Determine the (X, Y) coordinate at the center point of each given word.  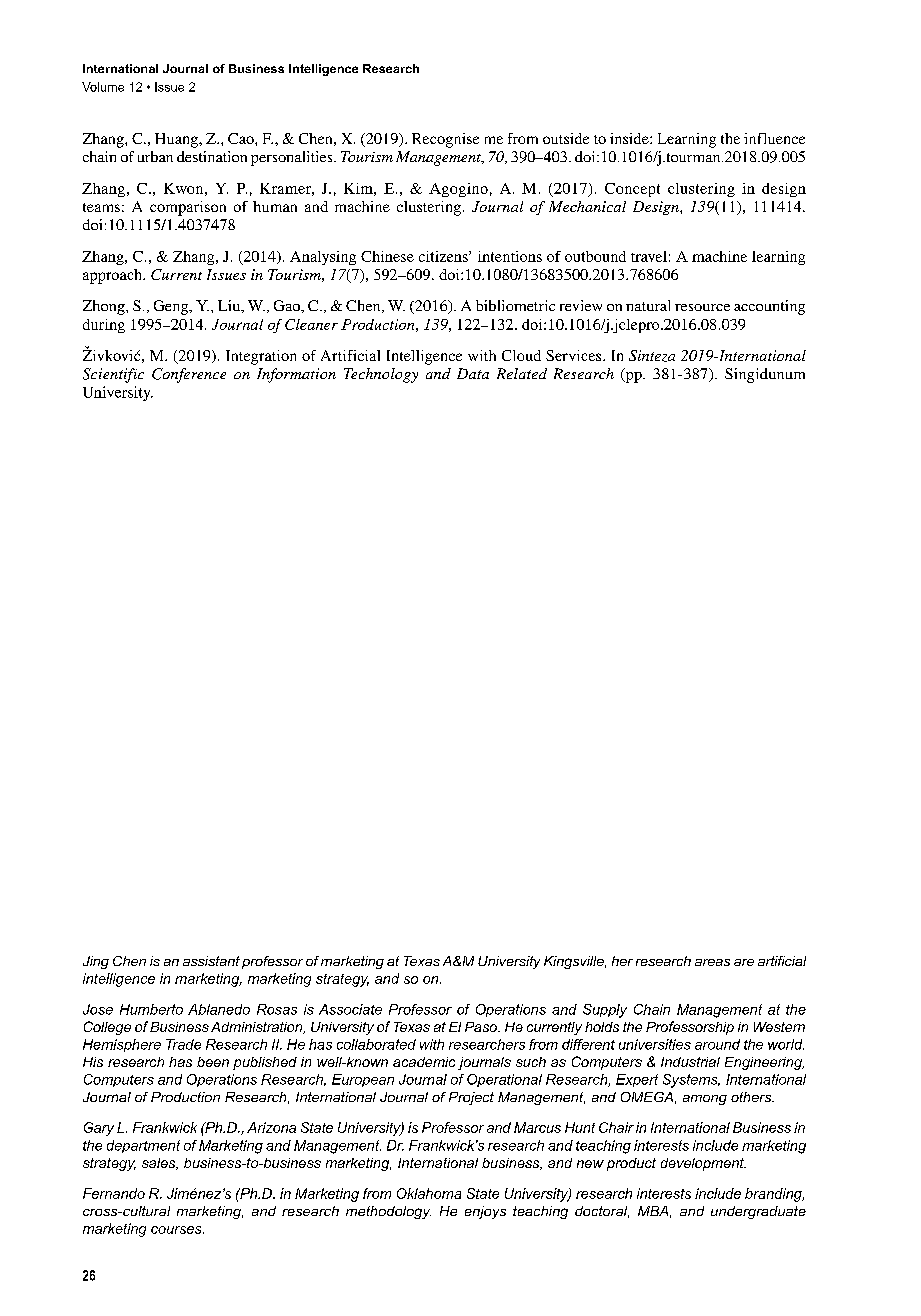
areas (712, 962)
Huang (177, 140)
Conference (189, 375)
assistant (211, 961)
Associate (350, 1009)
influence (774, 138)
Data (473, 373)
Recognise (445, 140)
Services (575, 355)
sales (160, 1164)
